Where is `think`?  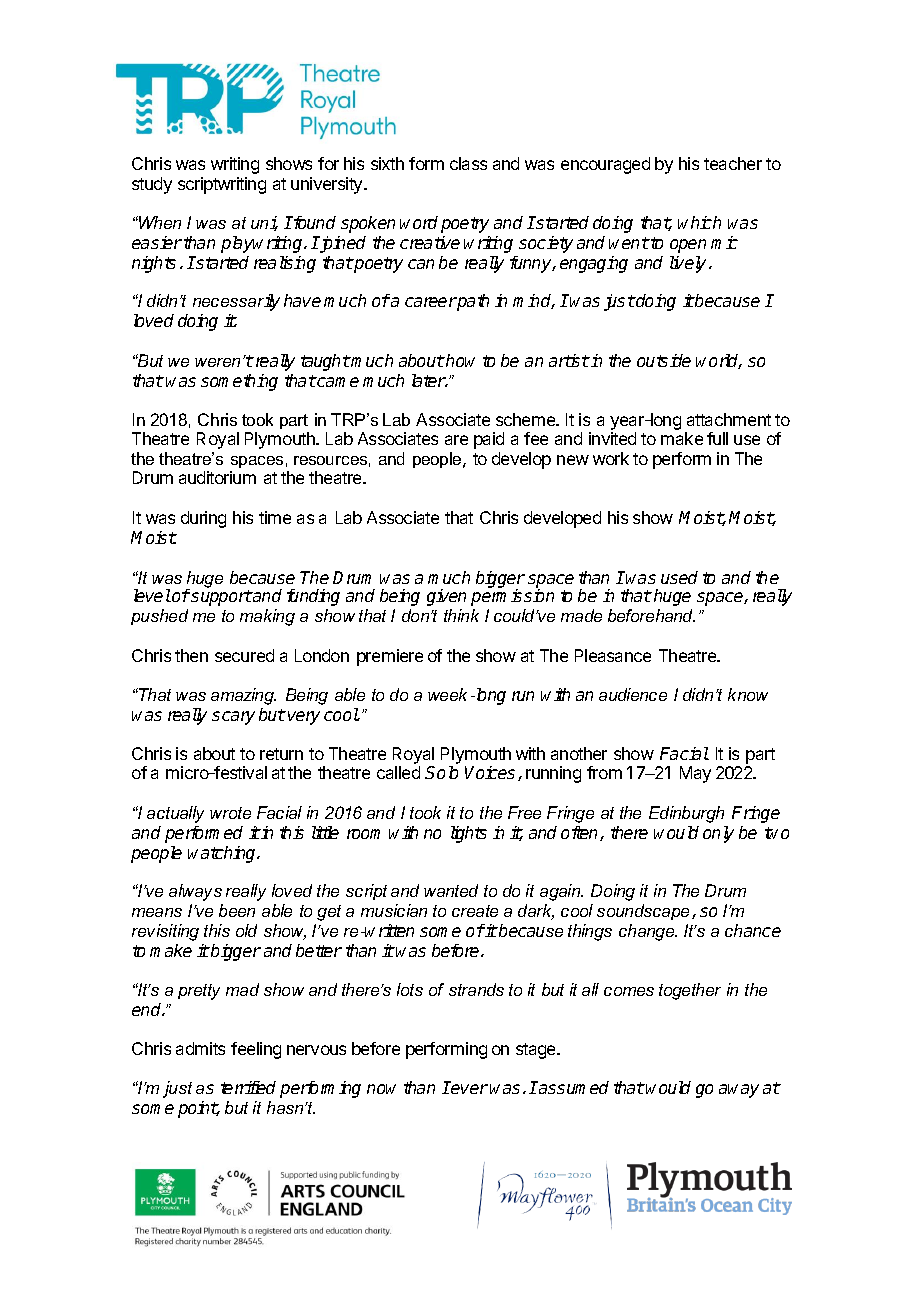
think is located at coordinates (461, 615).
